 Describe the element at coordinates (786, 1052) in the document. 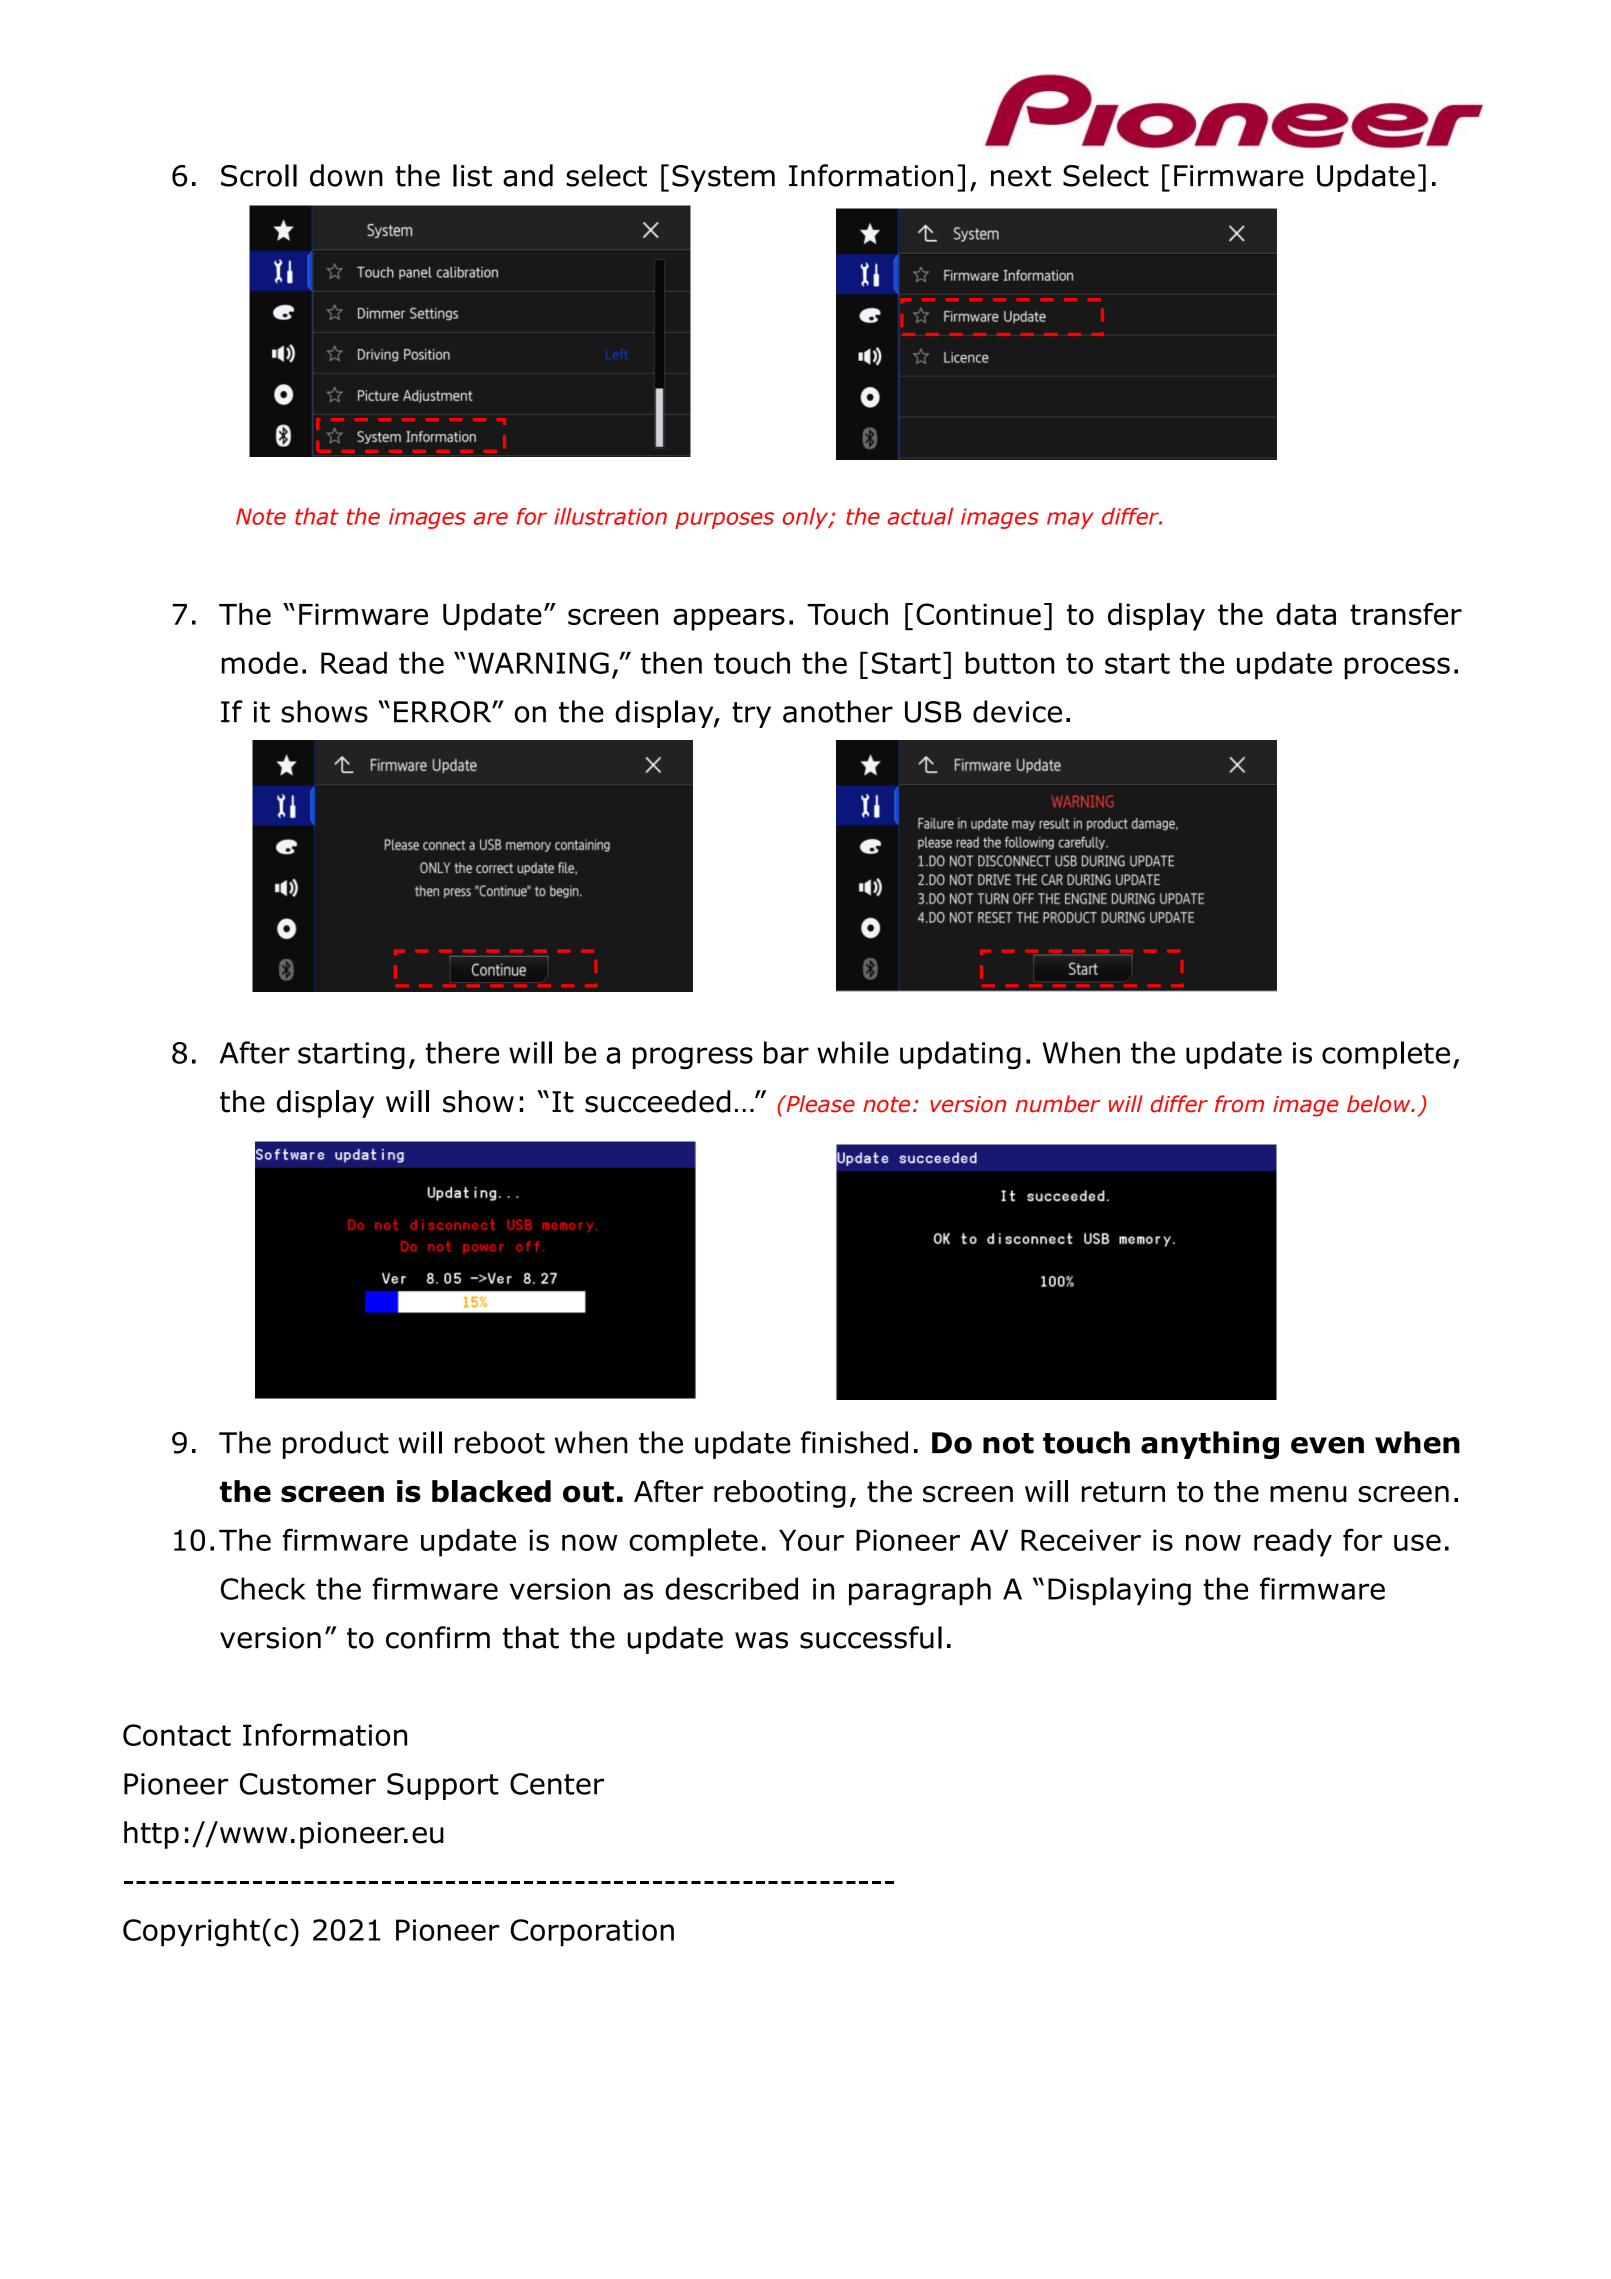

I see `bar` at that location.
